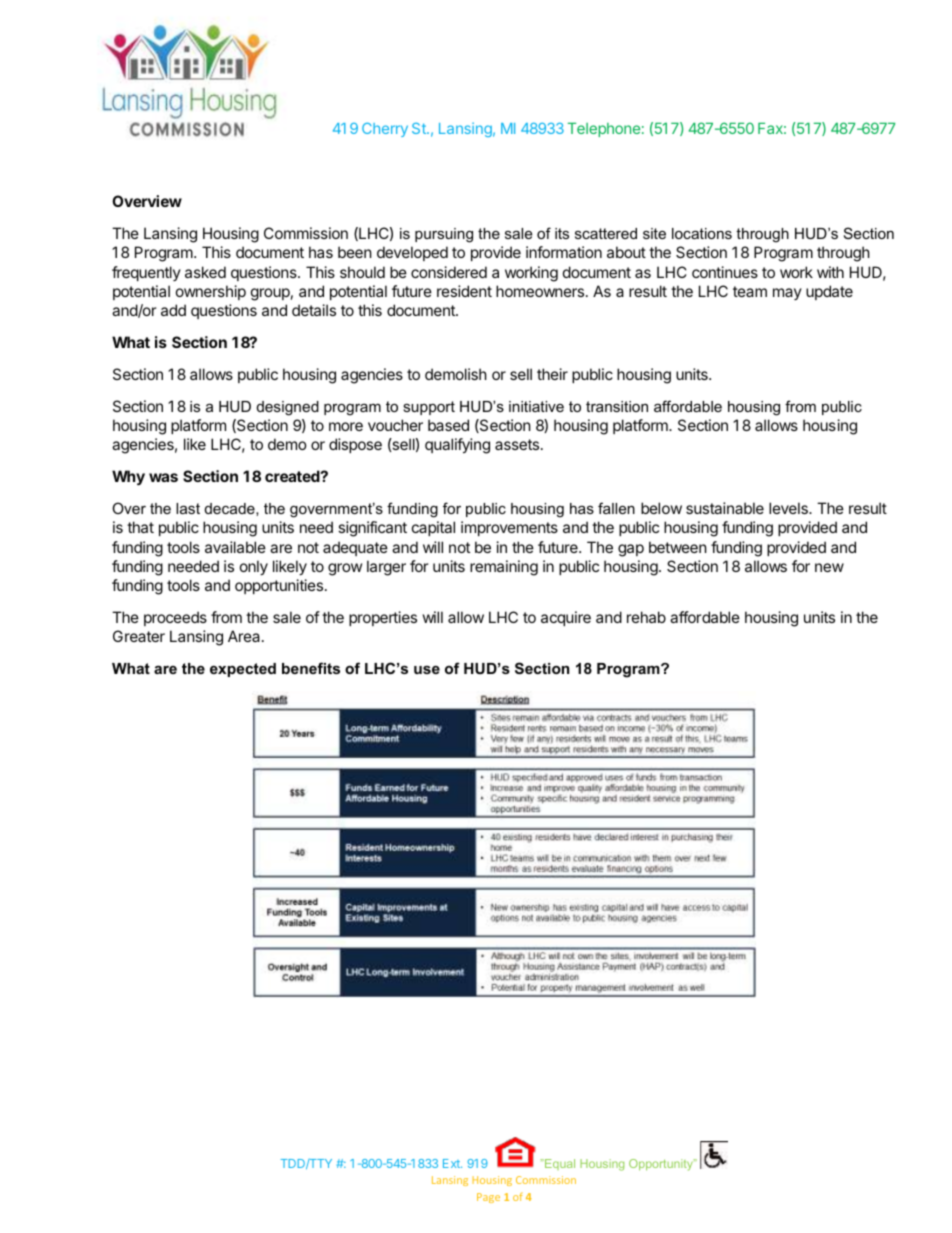 The height and width of the screenshot is (1233, 952). I want to click on expected, so click(243, 670).
